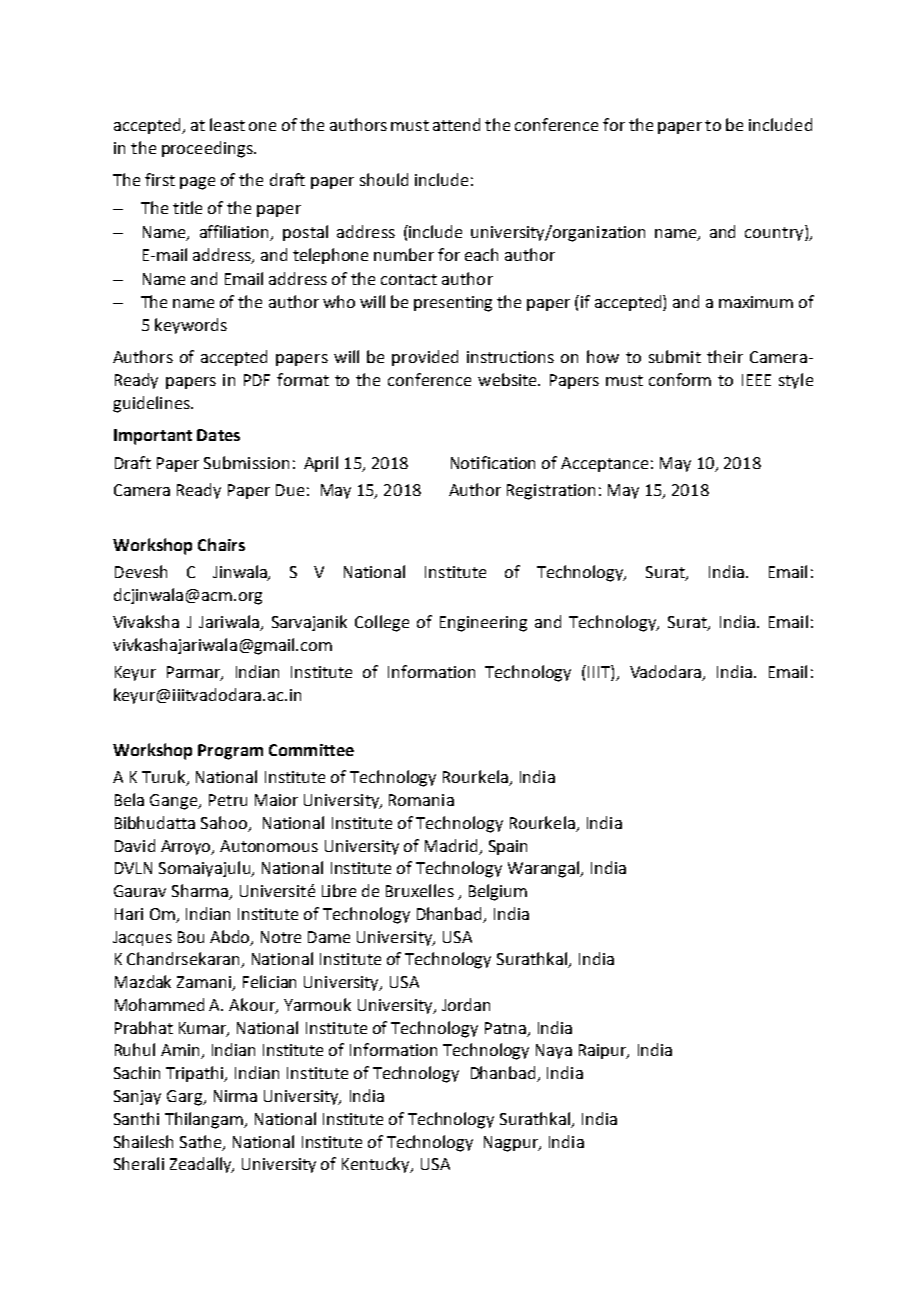  I want to click on Chairs, so click(221, 544).
